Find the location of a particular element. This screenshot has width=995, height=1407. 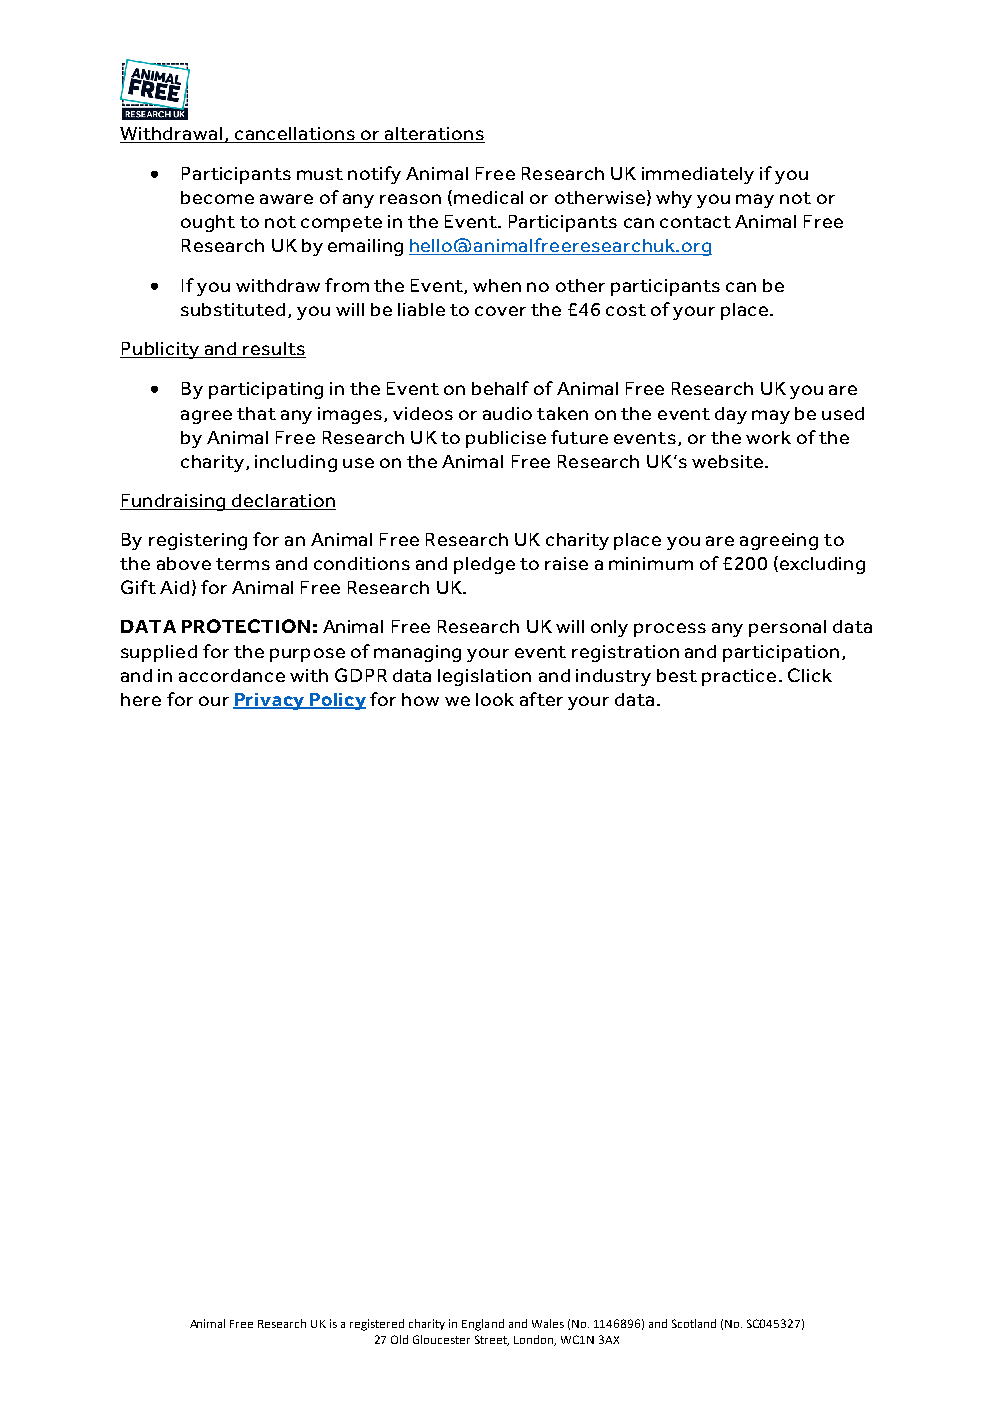

practice is located at coordinates (739, 677).
